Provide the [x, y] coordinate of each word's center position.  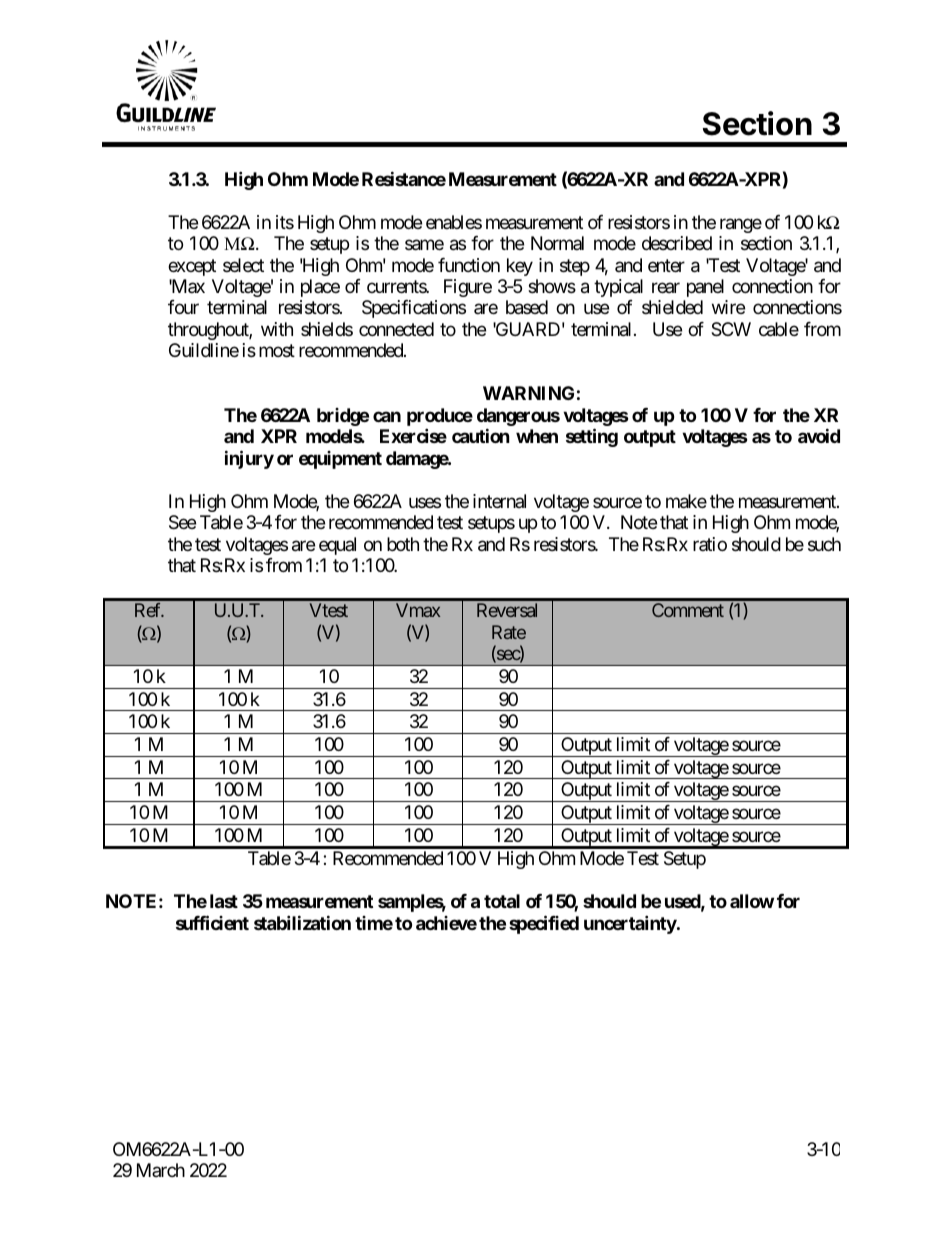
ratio [710, 544]
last [224, 901]
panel [705, 288]
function [469, 265]
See [182, 522]
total [502, 901]
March [161, 1170]
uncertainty [631, 924]
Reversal [507, 610]
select [243, 265]
